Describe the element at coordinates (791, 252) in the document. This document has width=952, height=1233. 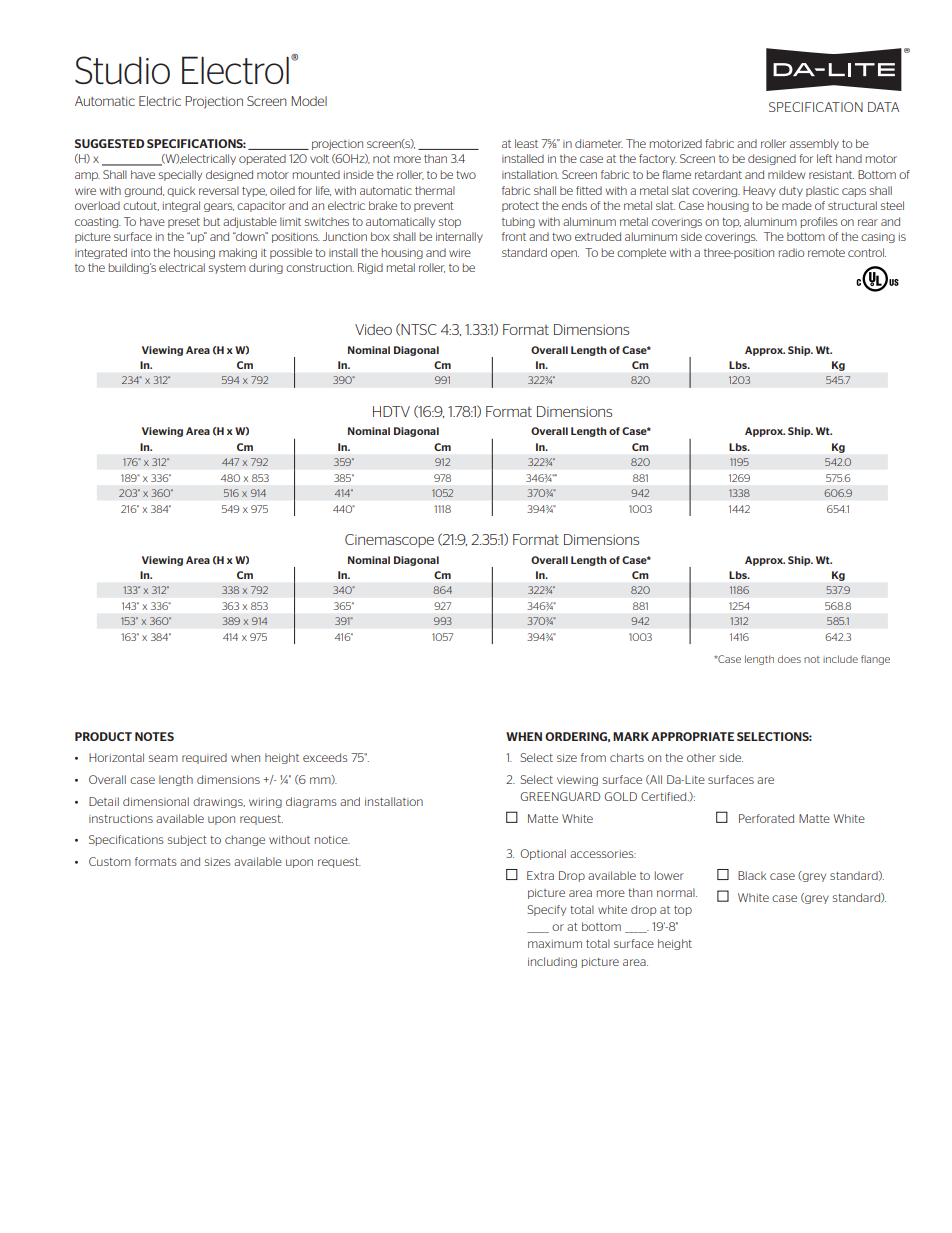
I see `radio` at that location.
